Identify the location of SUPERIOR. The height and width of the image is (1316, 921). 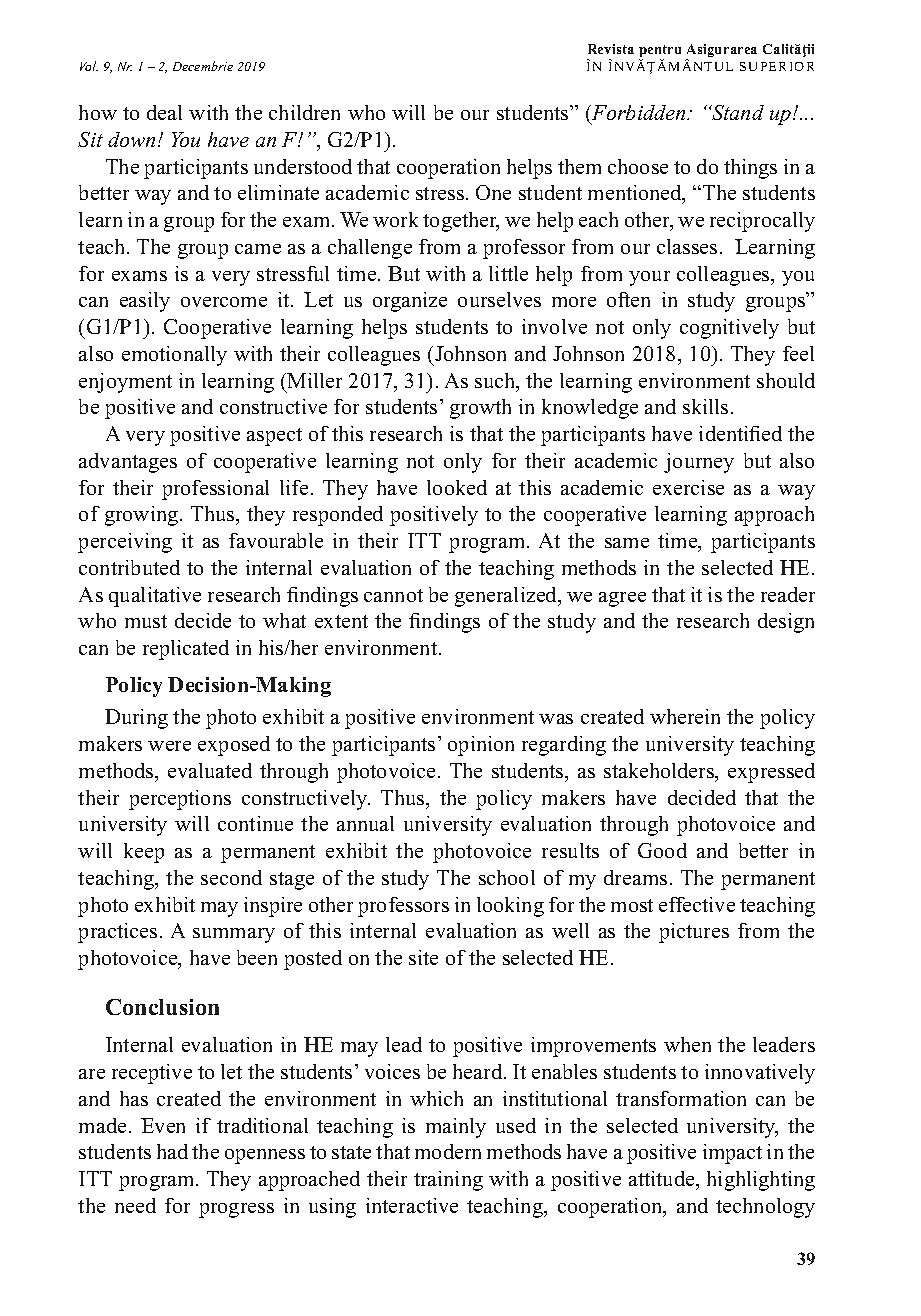
(777, 66).
